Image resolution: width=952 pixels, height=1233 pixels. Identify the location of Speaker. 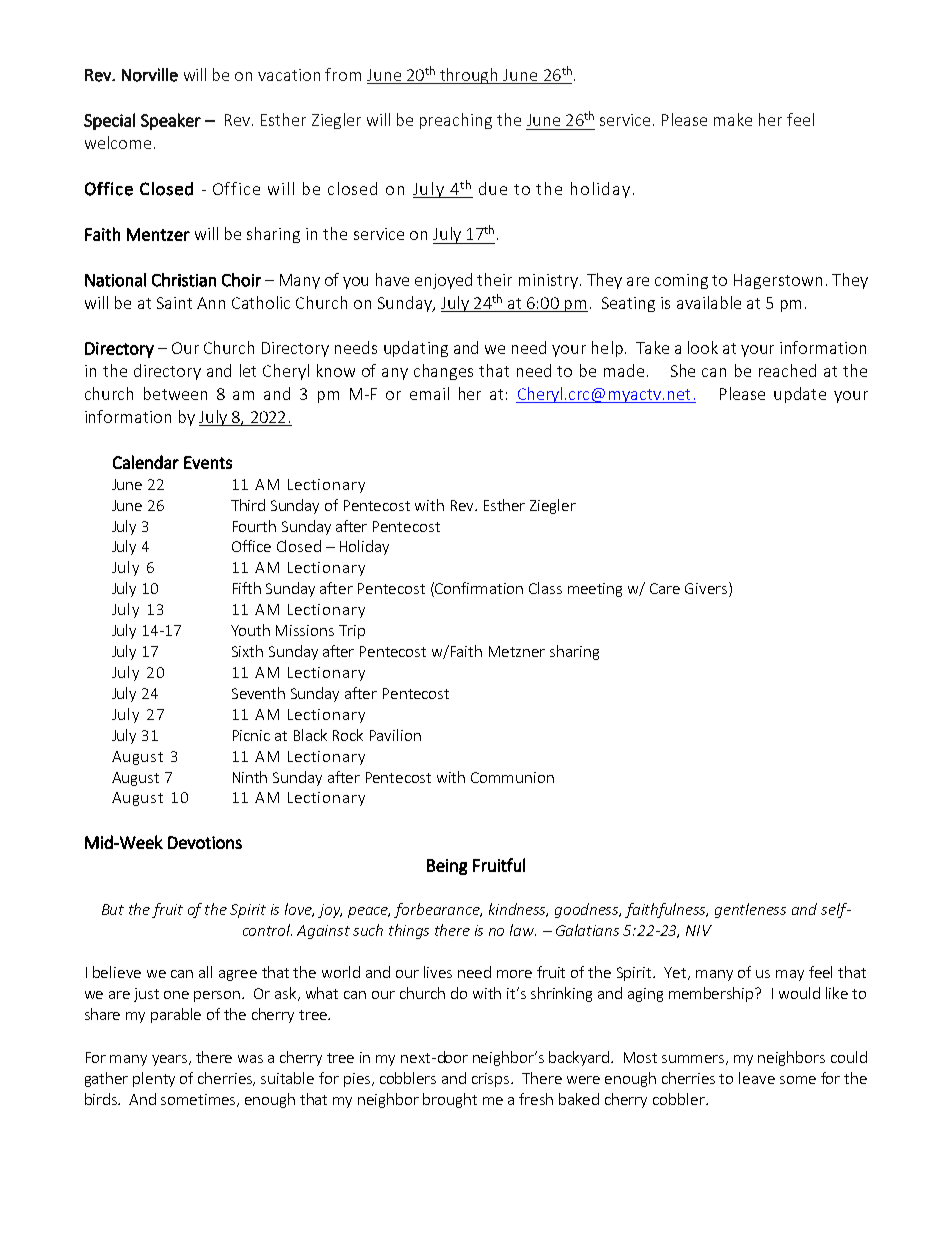
(171, 121).
